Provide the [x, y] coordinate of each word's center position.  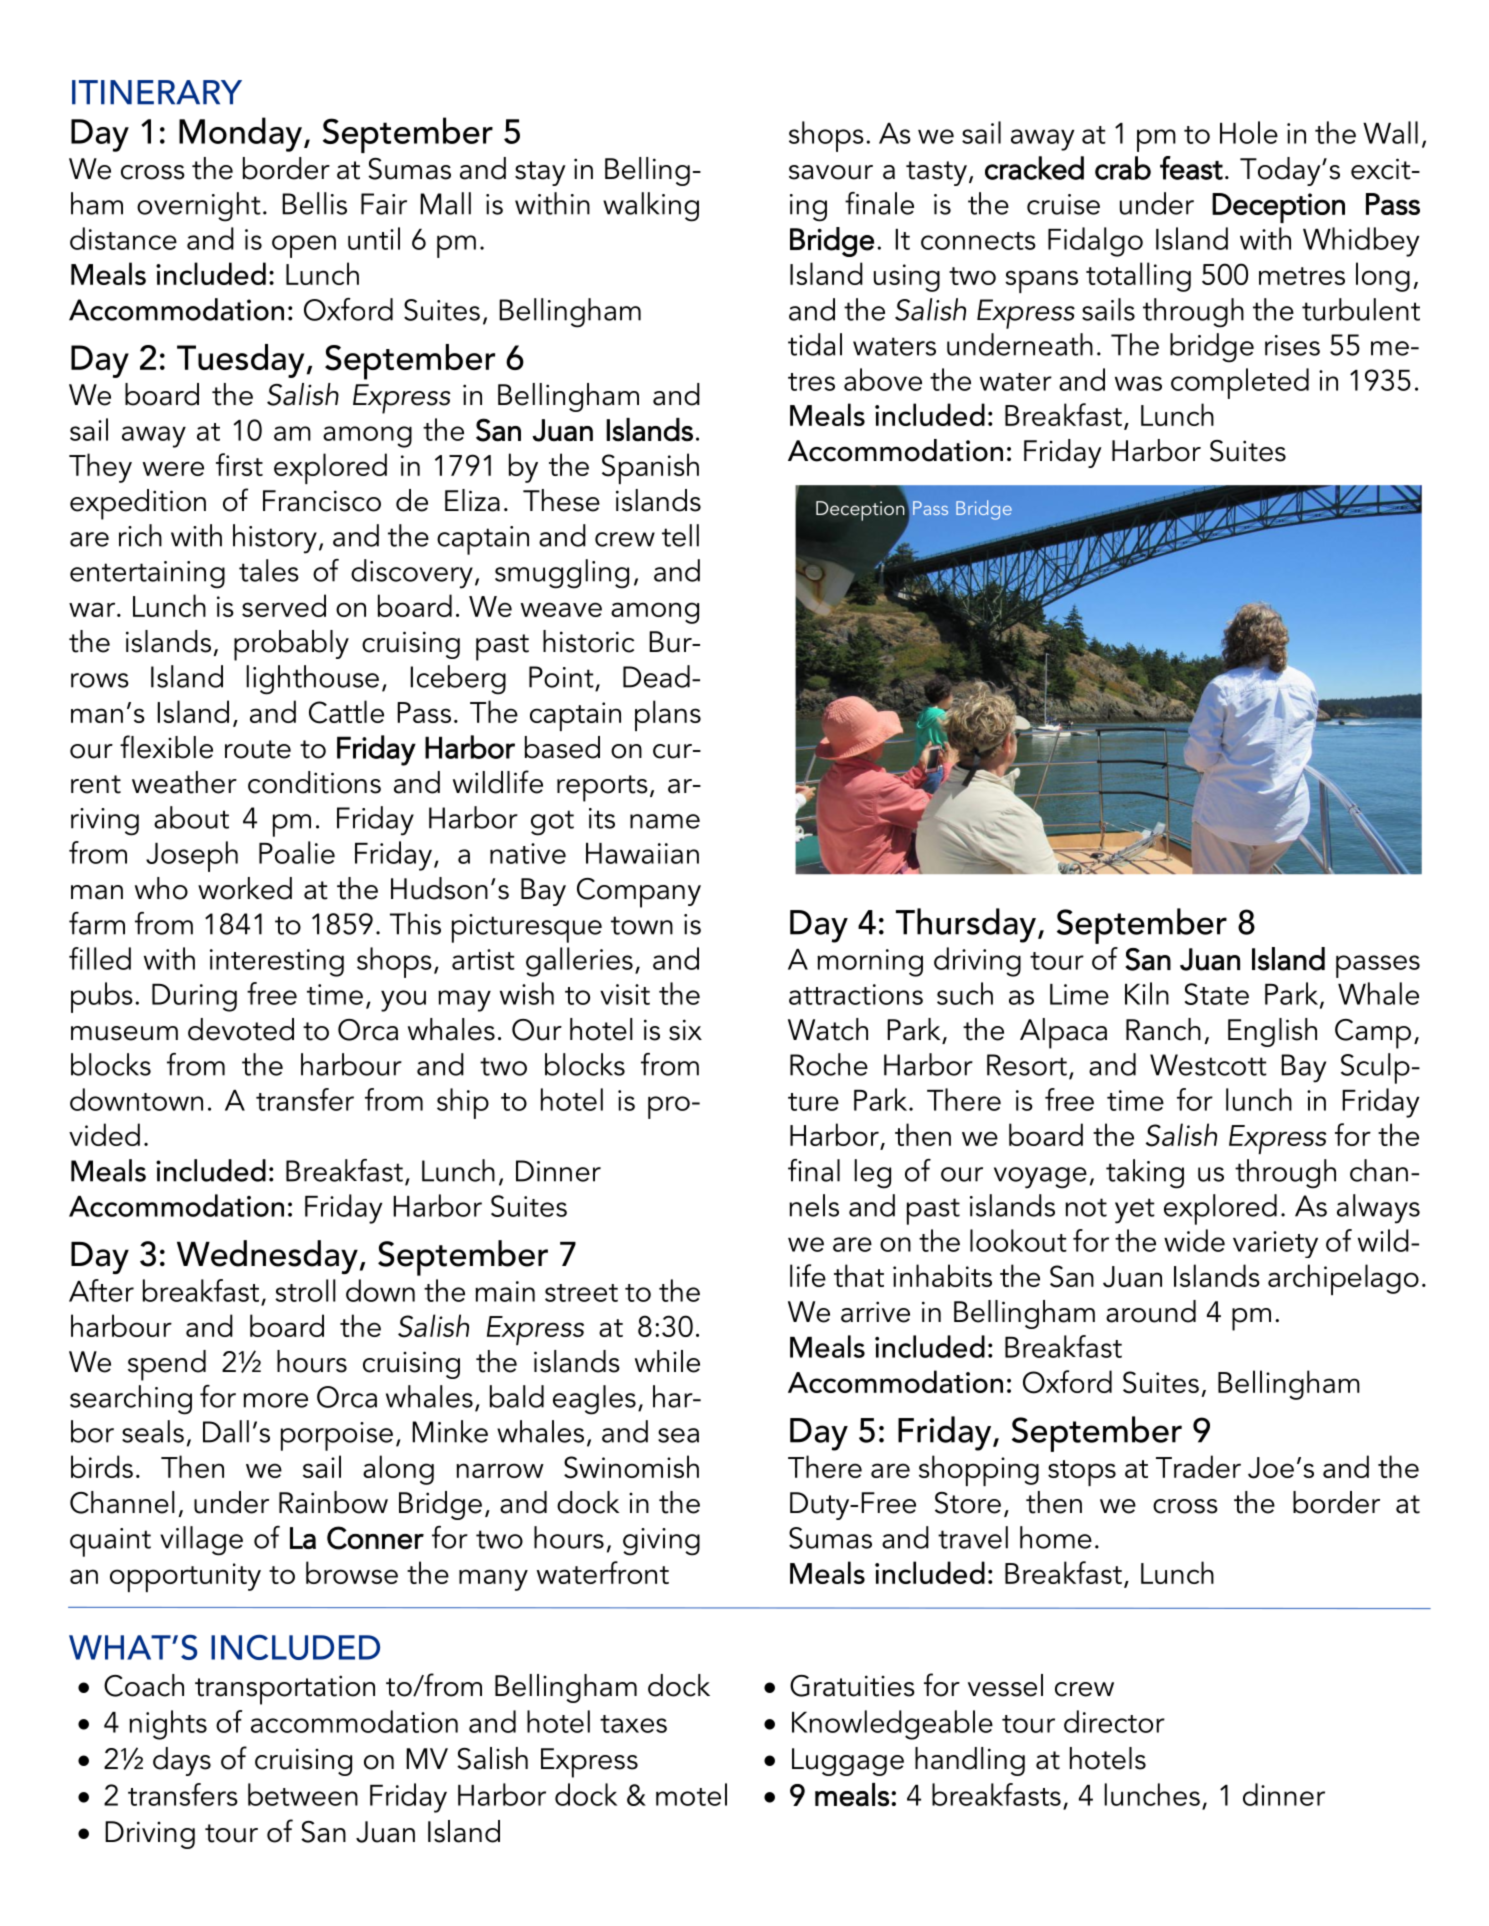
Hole [1249, 132]
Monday [240, 134]
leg [872, 1174]
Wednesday [267, 1257]
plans [668, 715]
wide [1194, 1240]
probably [291, 645]
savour [831, 172]
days [182, 1761]
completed [1240, 383]
